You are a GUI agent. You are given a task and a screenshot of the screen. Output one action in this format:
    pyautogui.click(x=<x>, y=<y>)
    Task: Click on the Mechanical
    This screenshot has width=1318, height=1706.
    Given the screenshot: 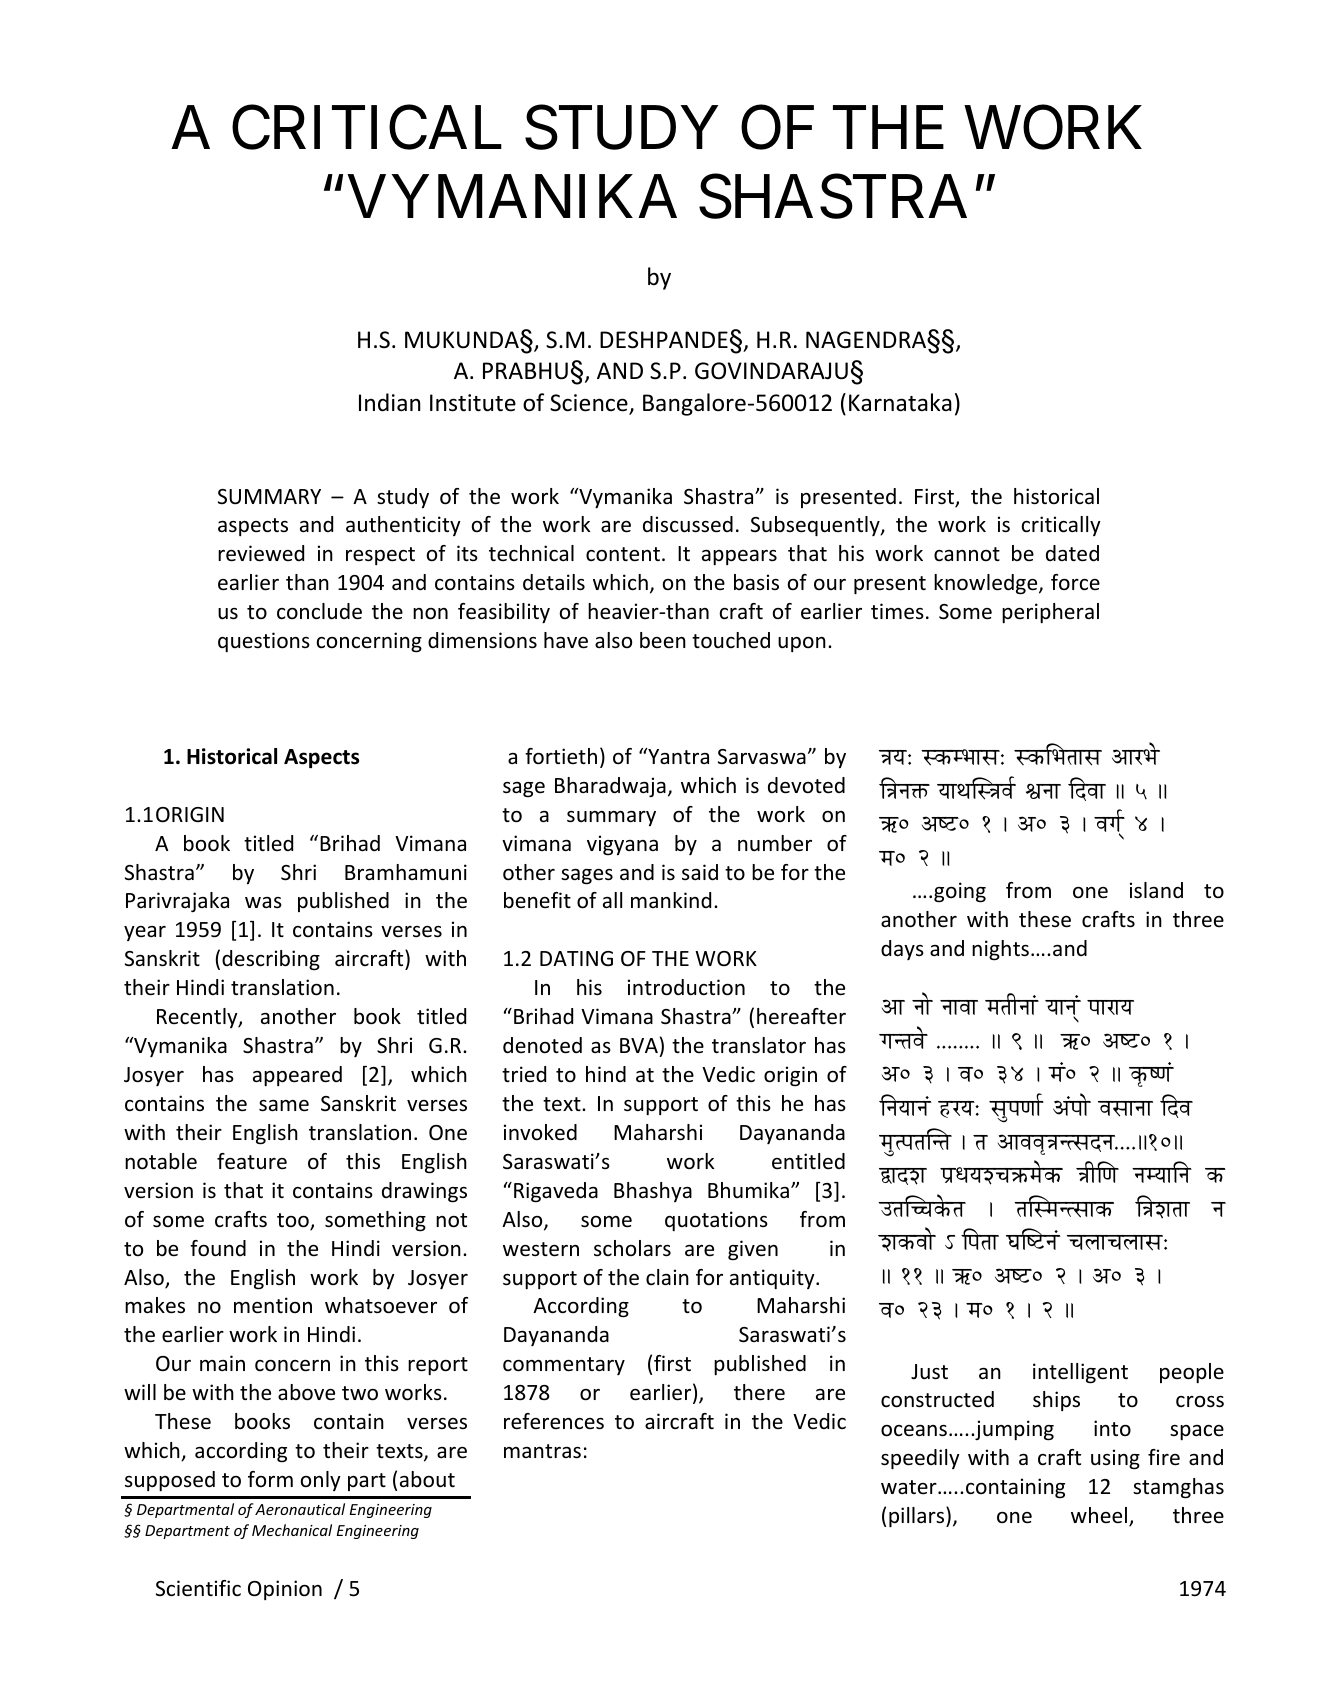 What is the action you would take?
    pyautogui.click(x=292, y=1530)
